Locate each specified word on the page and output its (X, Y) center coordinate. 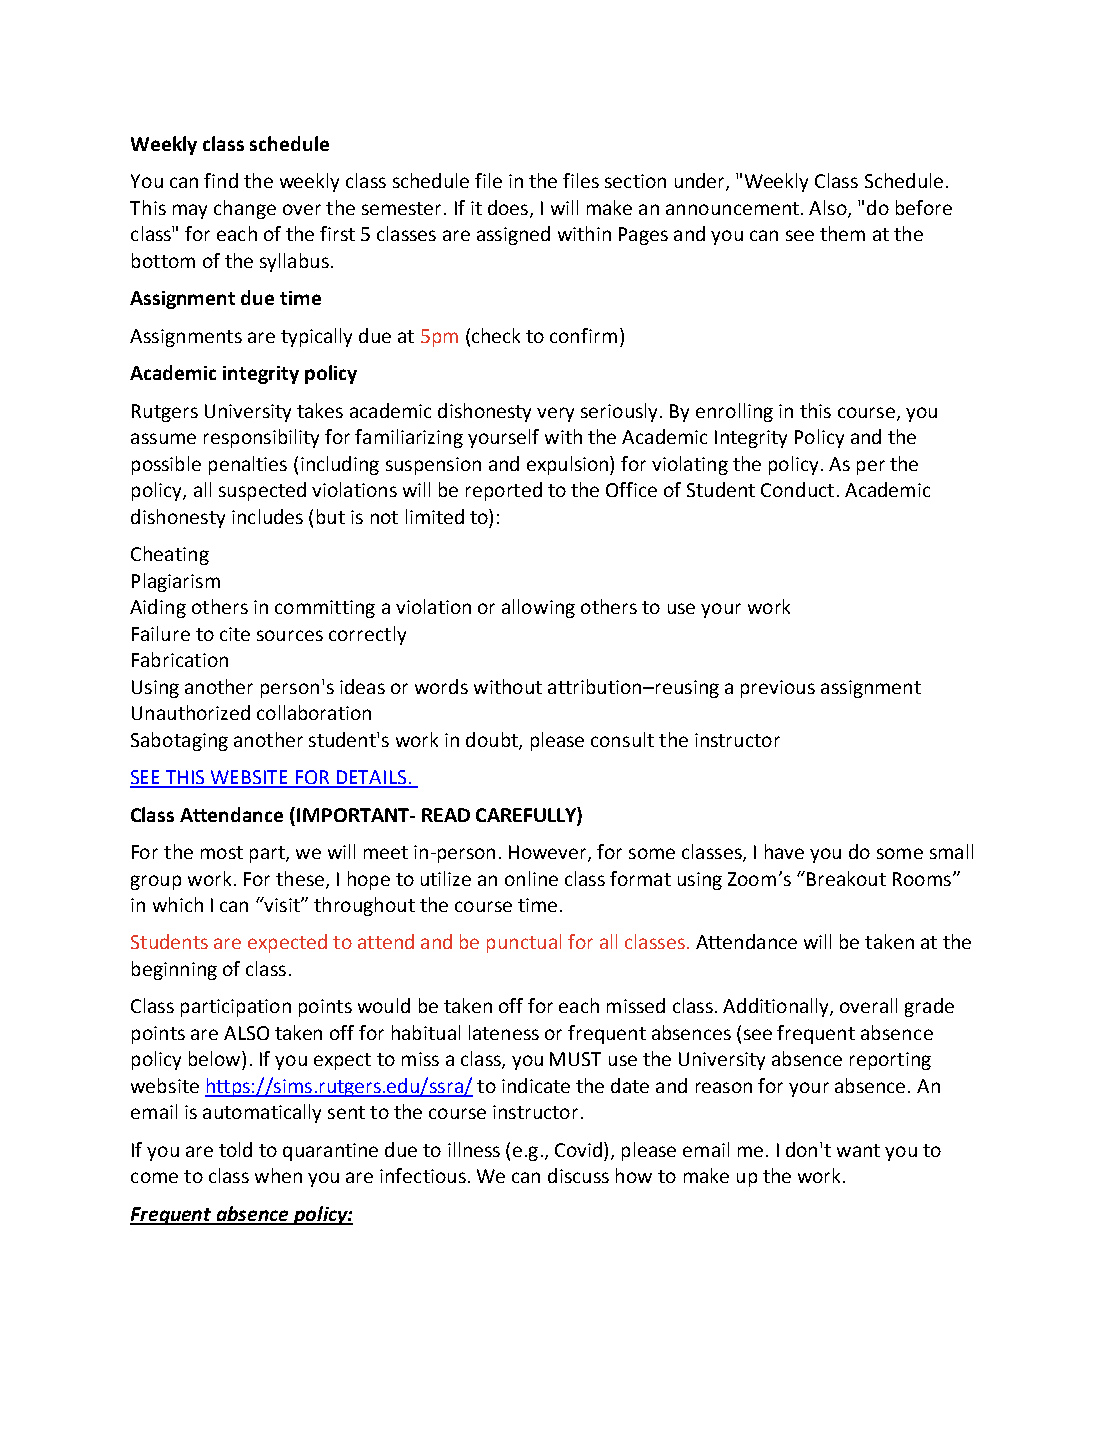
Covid (580, 1149)
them (842, 233)
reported (504, 491)
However (549, 853)
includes (267, 516)
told (235, 1149)
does (509, 209)
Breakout (846, 878)
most (222, 852)
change (245, 209)
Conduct (797, 489)
